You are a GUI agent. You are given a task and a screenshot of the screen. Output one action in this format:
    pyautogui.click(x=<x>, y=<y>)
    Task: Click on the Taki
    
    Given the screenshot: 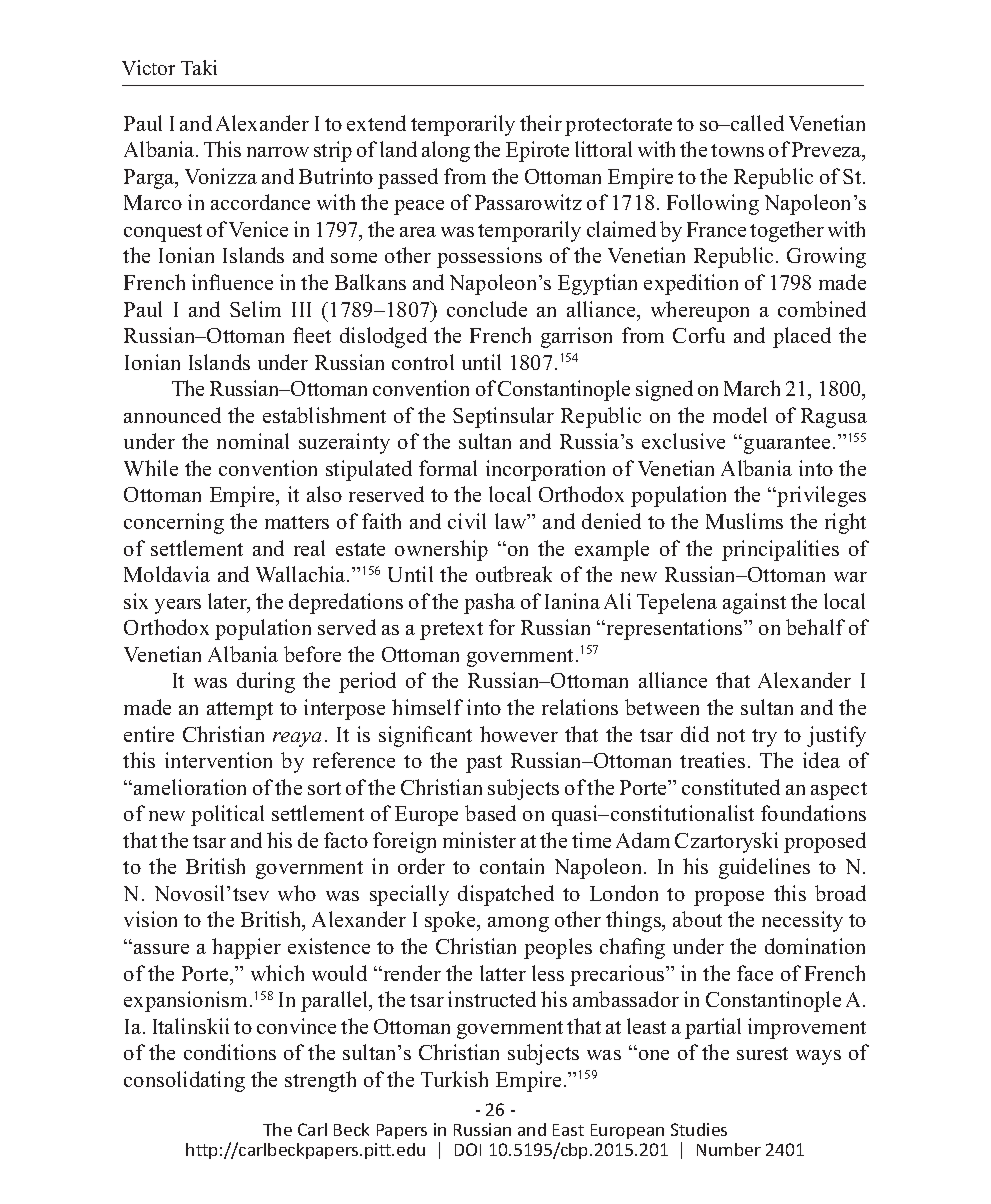 What is the action you would take?
    pyautogui.click(x=199, y=67)
